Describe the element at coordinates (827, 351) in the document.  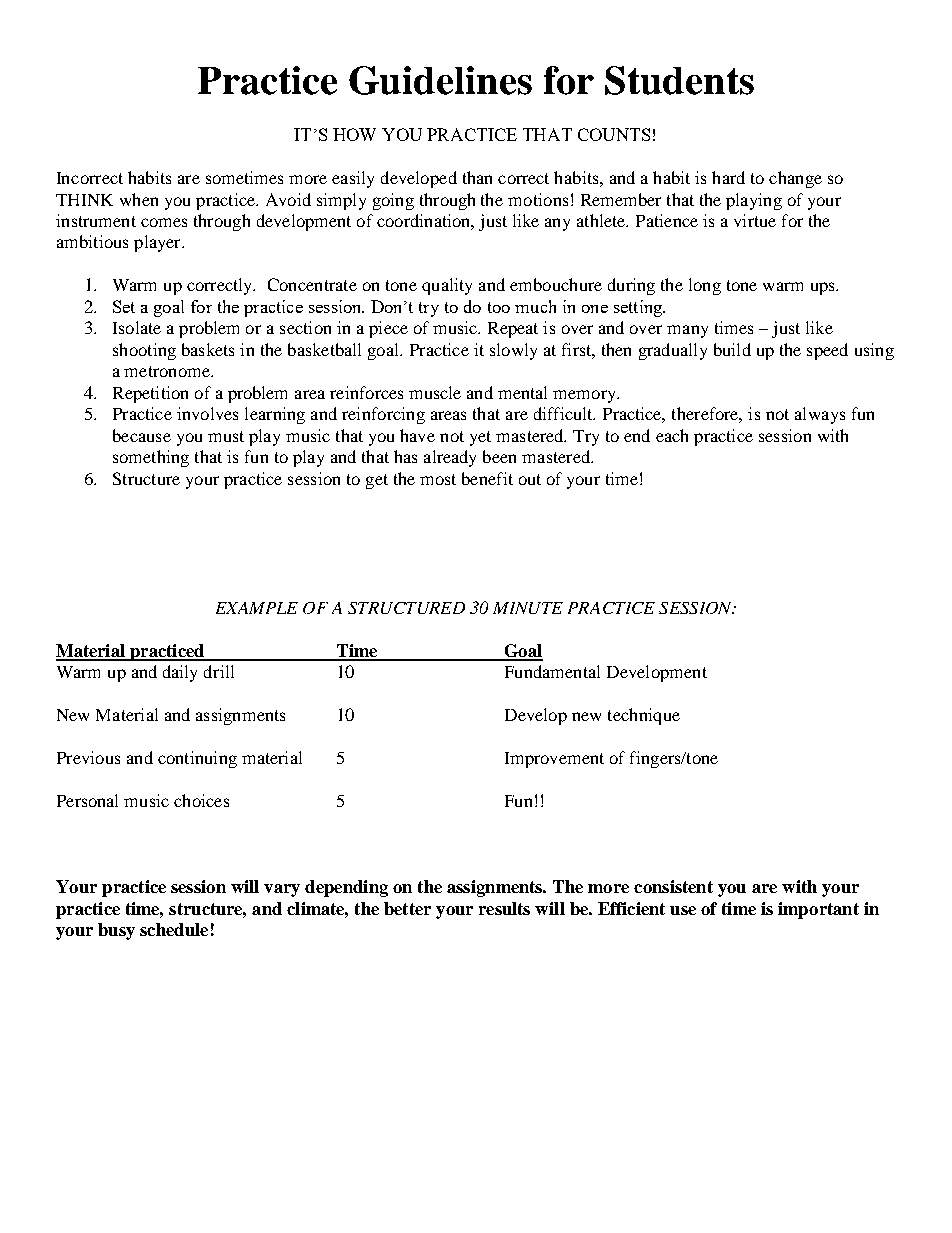
I see `speed` at that location.
